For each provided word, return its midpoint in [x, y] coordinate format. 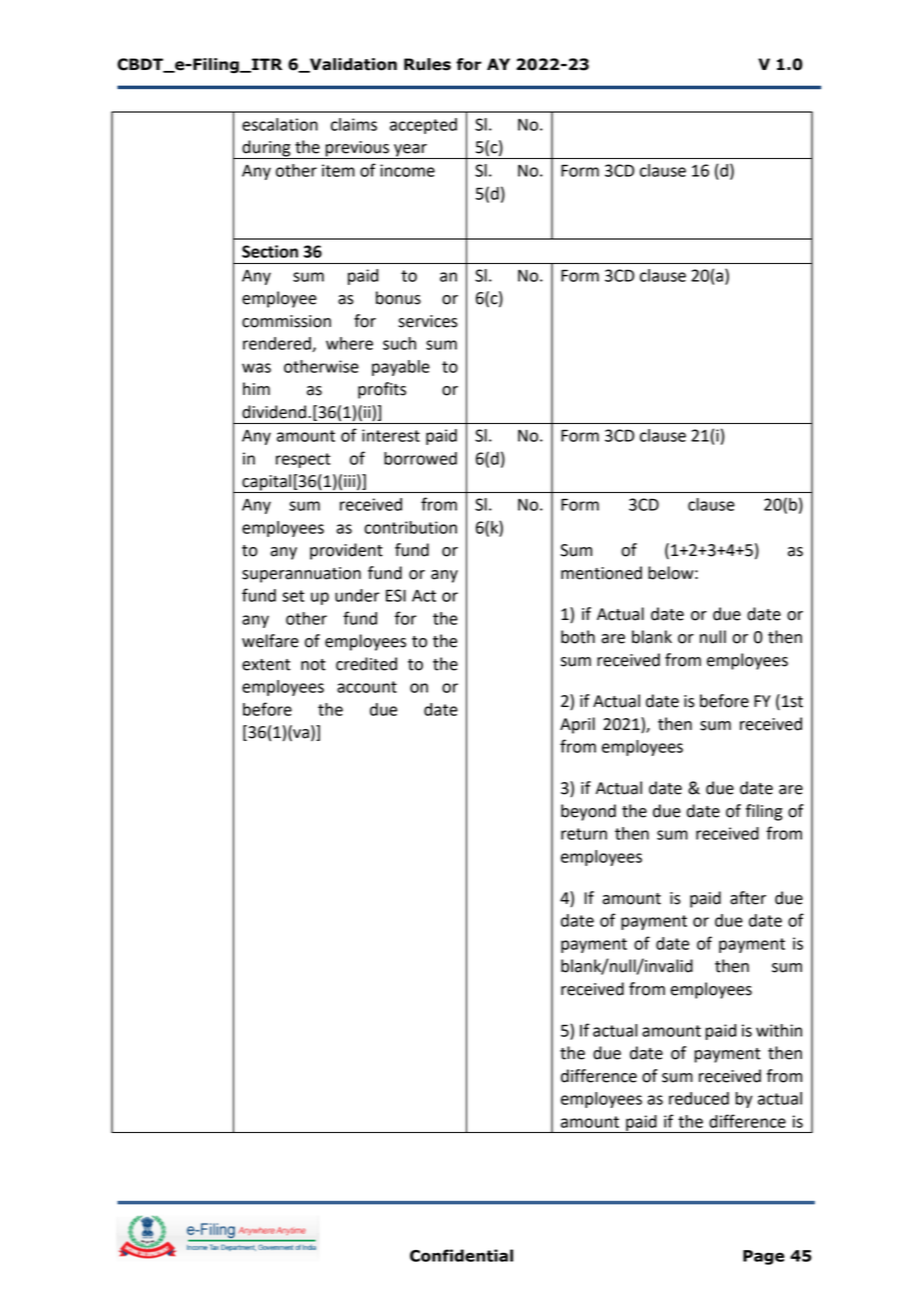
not [313, 665]
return [584, 834]
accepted [423, 126]
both [578, 637]
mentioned [601, 573]
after [748, 898]
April [577, 725]
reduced [699, 1098]
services [428, 321]
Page [764, 1257]
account [367, 687]
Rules [427, 64]
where [349, 343]
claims [354, 124]
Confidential [461, 1255]
